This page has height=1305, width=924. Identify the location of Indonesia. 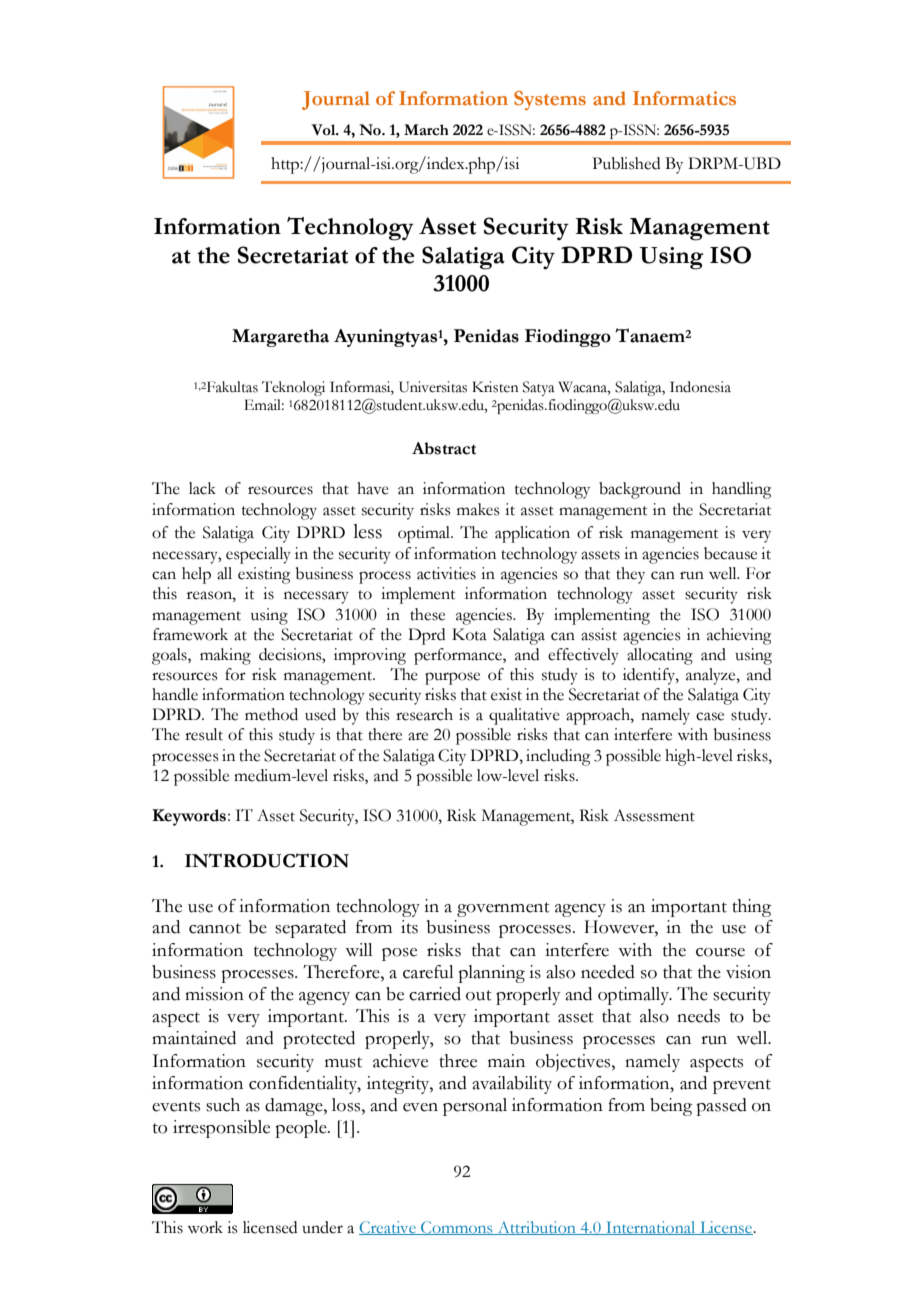
(700, 387).
